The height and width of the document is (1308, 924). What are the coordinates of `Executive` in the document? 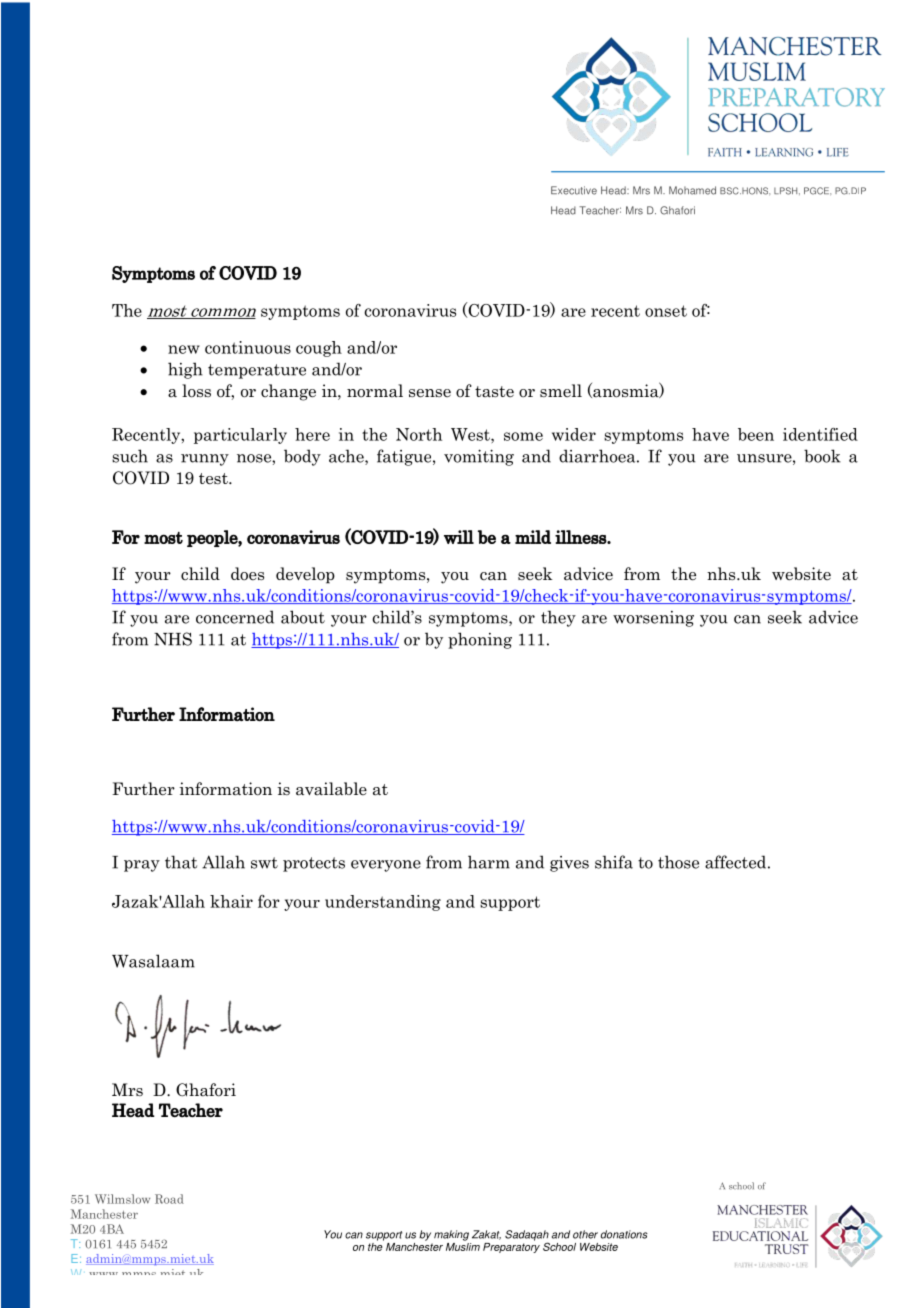 It's located at (574, 190).
